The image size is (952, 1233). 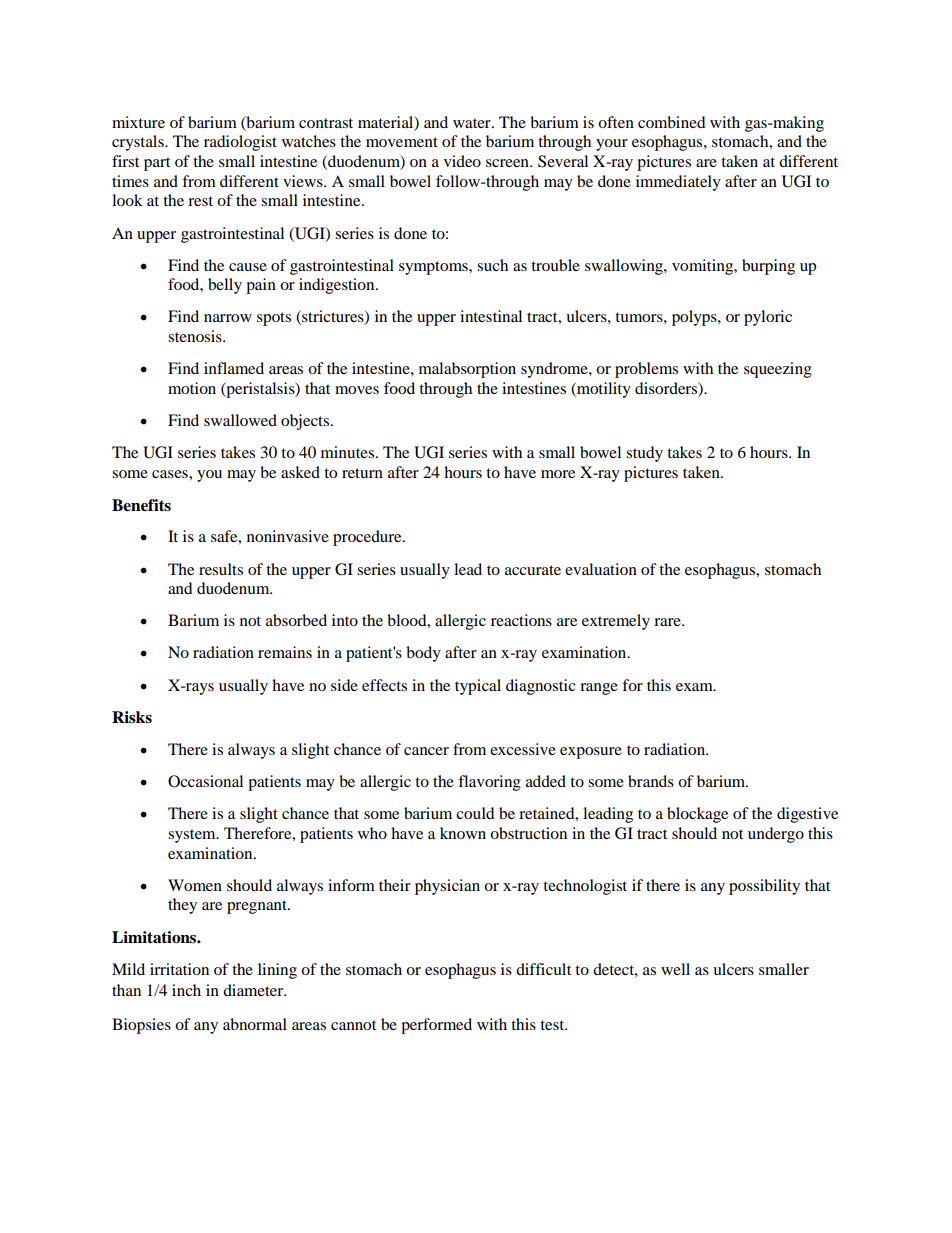 I want to click on brands, so click(x=651, y=781).
